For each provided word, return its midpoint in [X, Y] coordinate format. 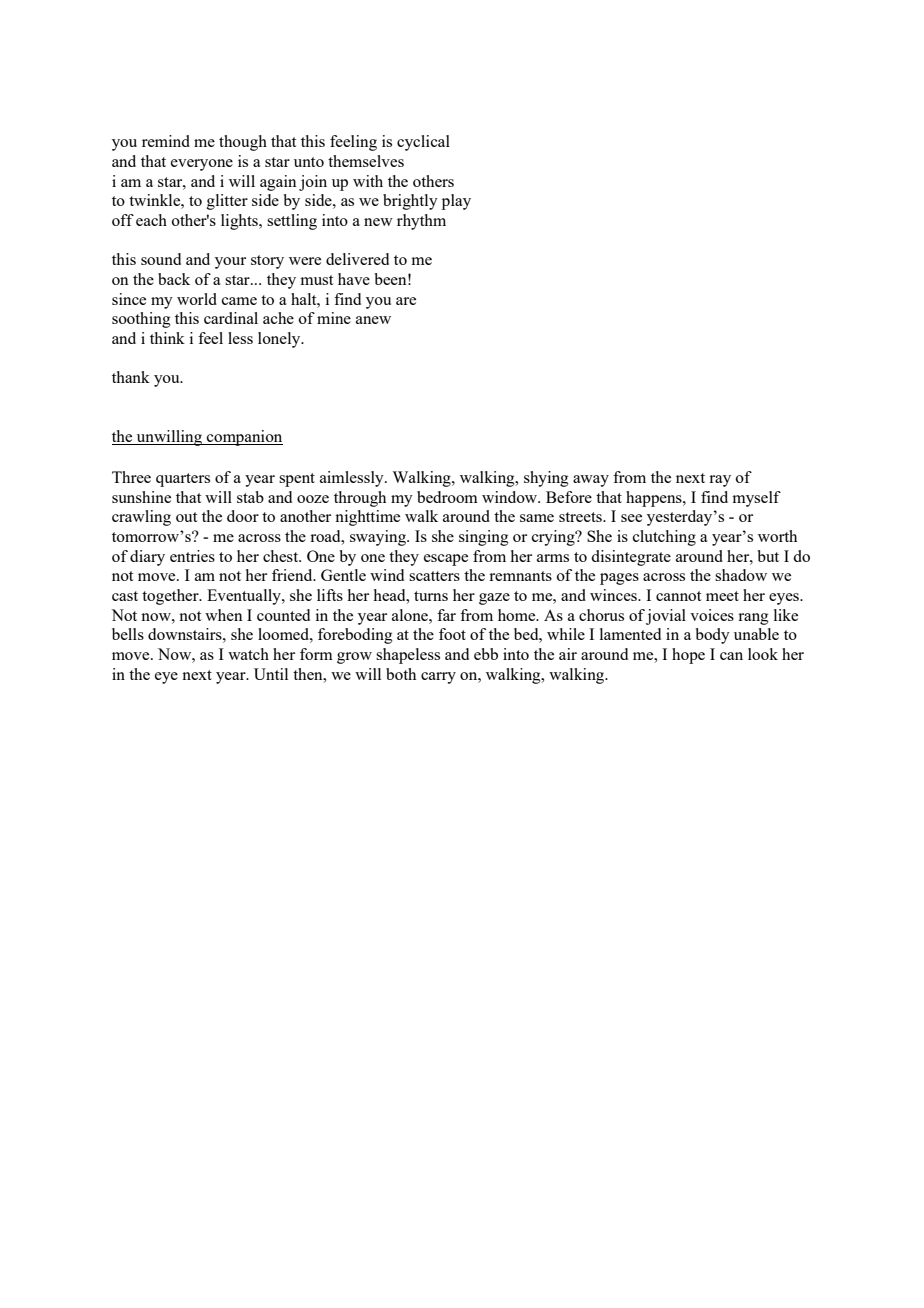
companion [244, 438]
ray [720, 481]
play [456, 202]
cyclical [423, 143]
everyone [202, 165]
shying [546, 479]
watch [248, 654]
